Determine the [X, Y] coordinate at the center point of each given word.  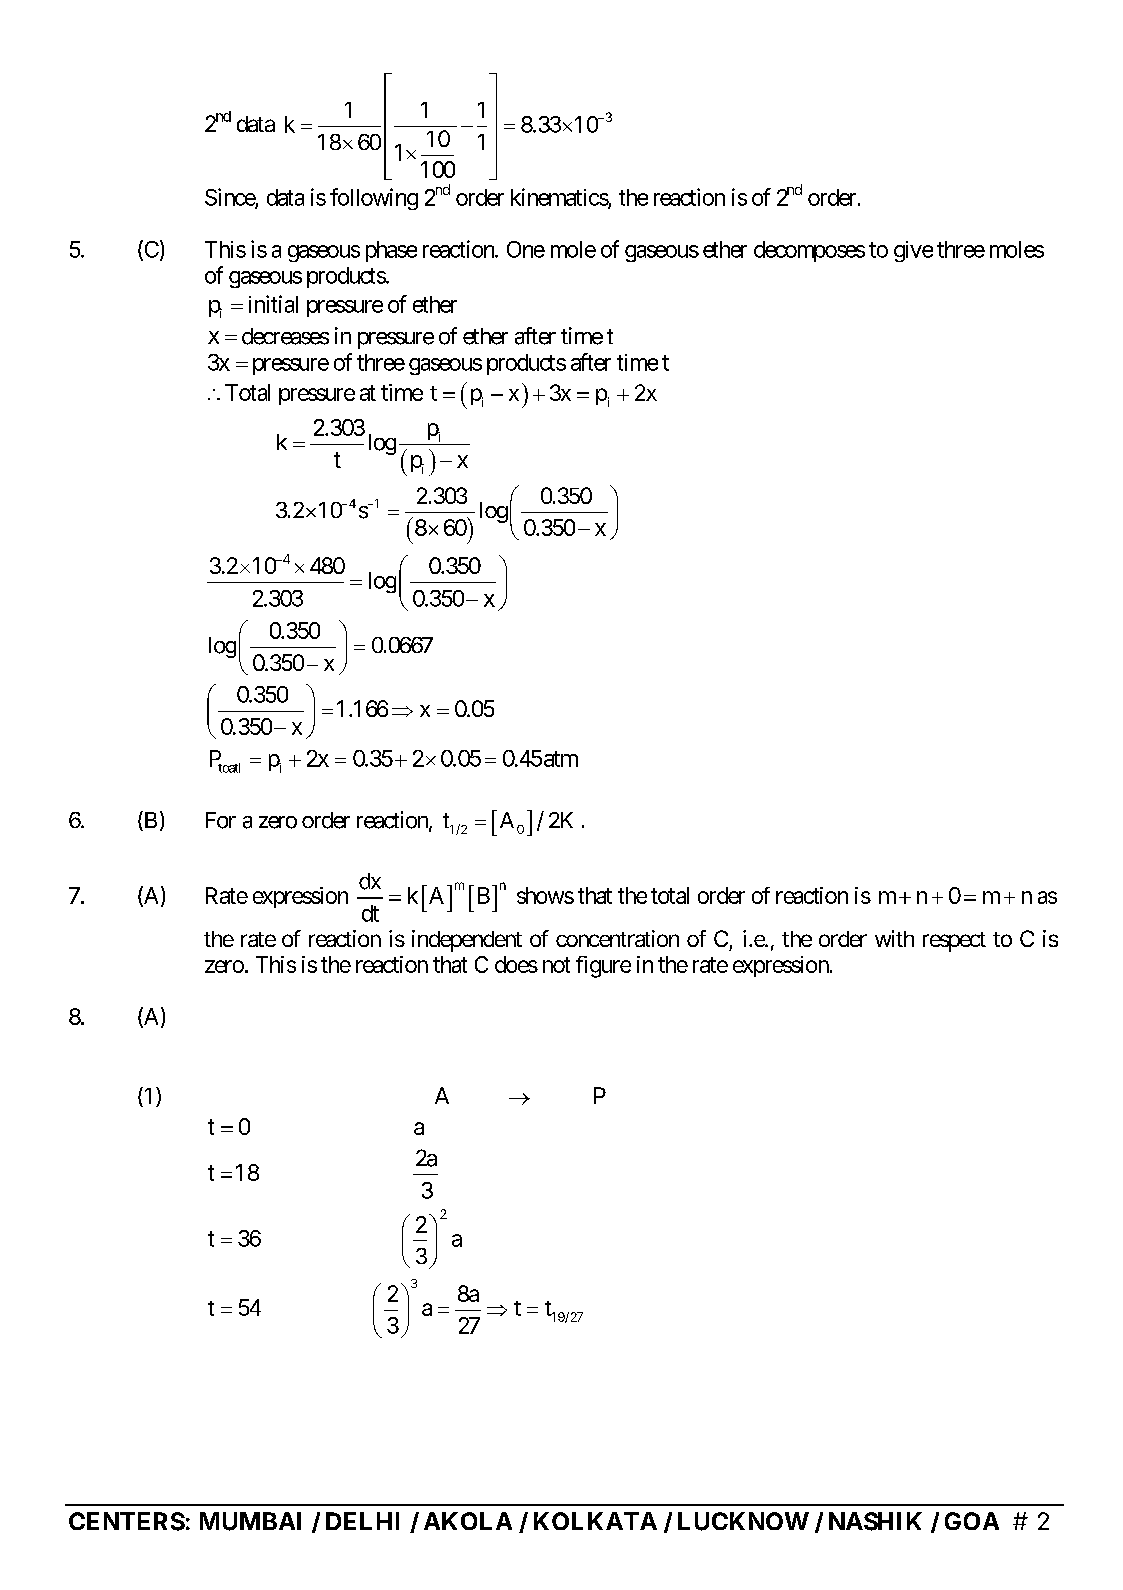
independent [467, 941]
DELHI [362, 1521]
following [374, 199]
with [894, 938]
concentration [617, 938]
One [526, 249]
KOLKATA [595, 1521]
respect [954, 942]
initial [273, 304]
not [556, 965]
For [221, 820]
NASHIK [875, 1521]
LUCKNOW [743, 1521]
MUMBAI [250, 1521]
